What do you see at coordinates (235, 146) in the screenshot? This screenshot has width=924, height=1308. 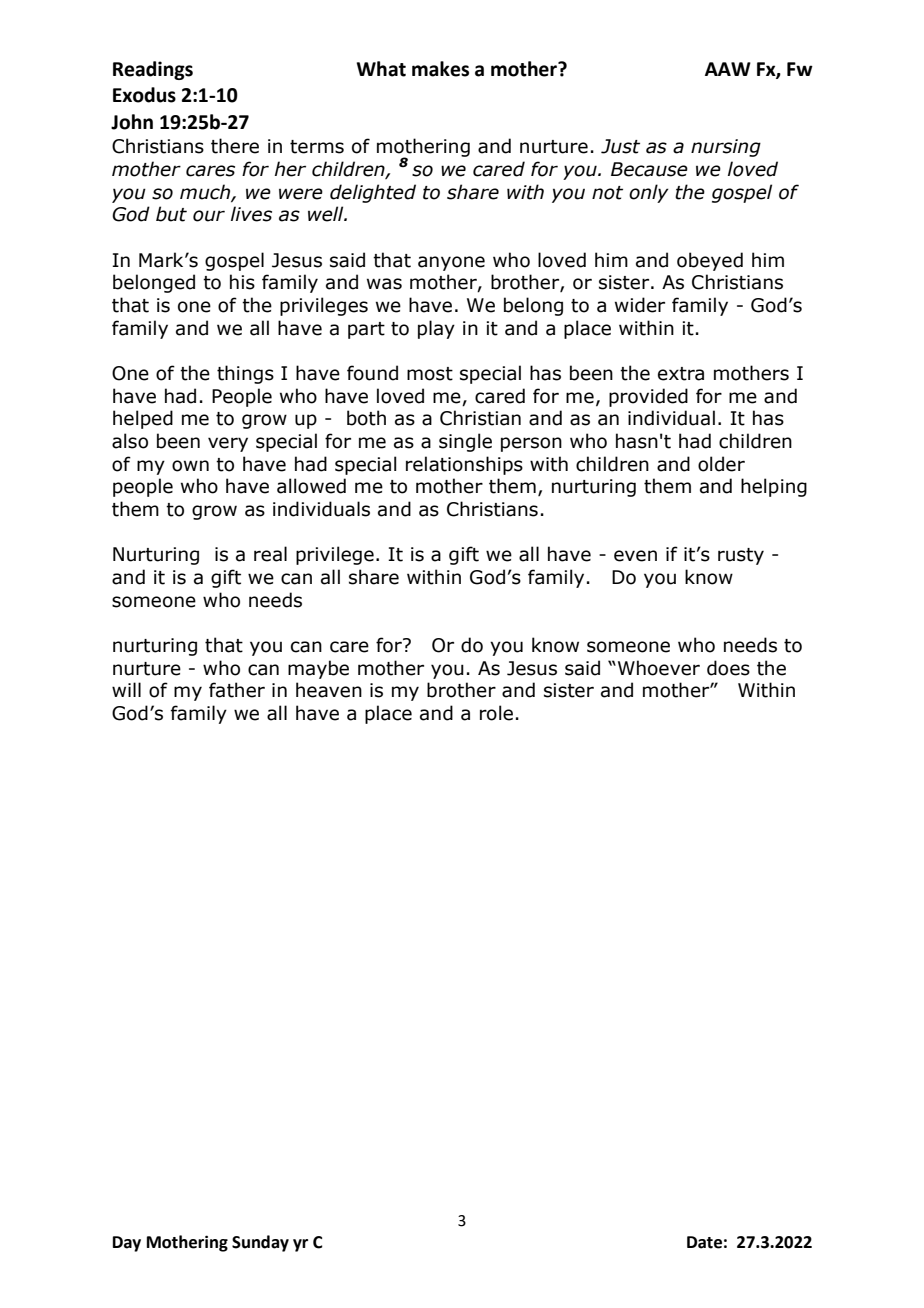 I see `there` at bounding box center [235, 146].
